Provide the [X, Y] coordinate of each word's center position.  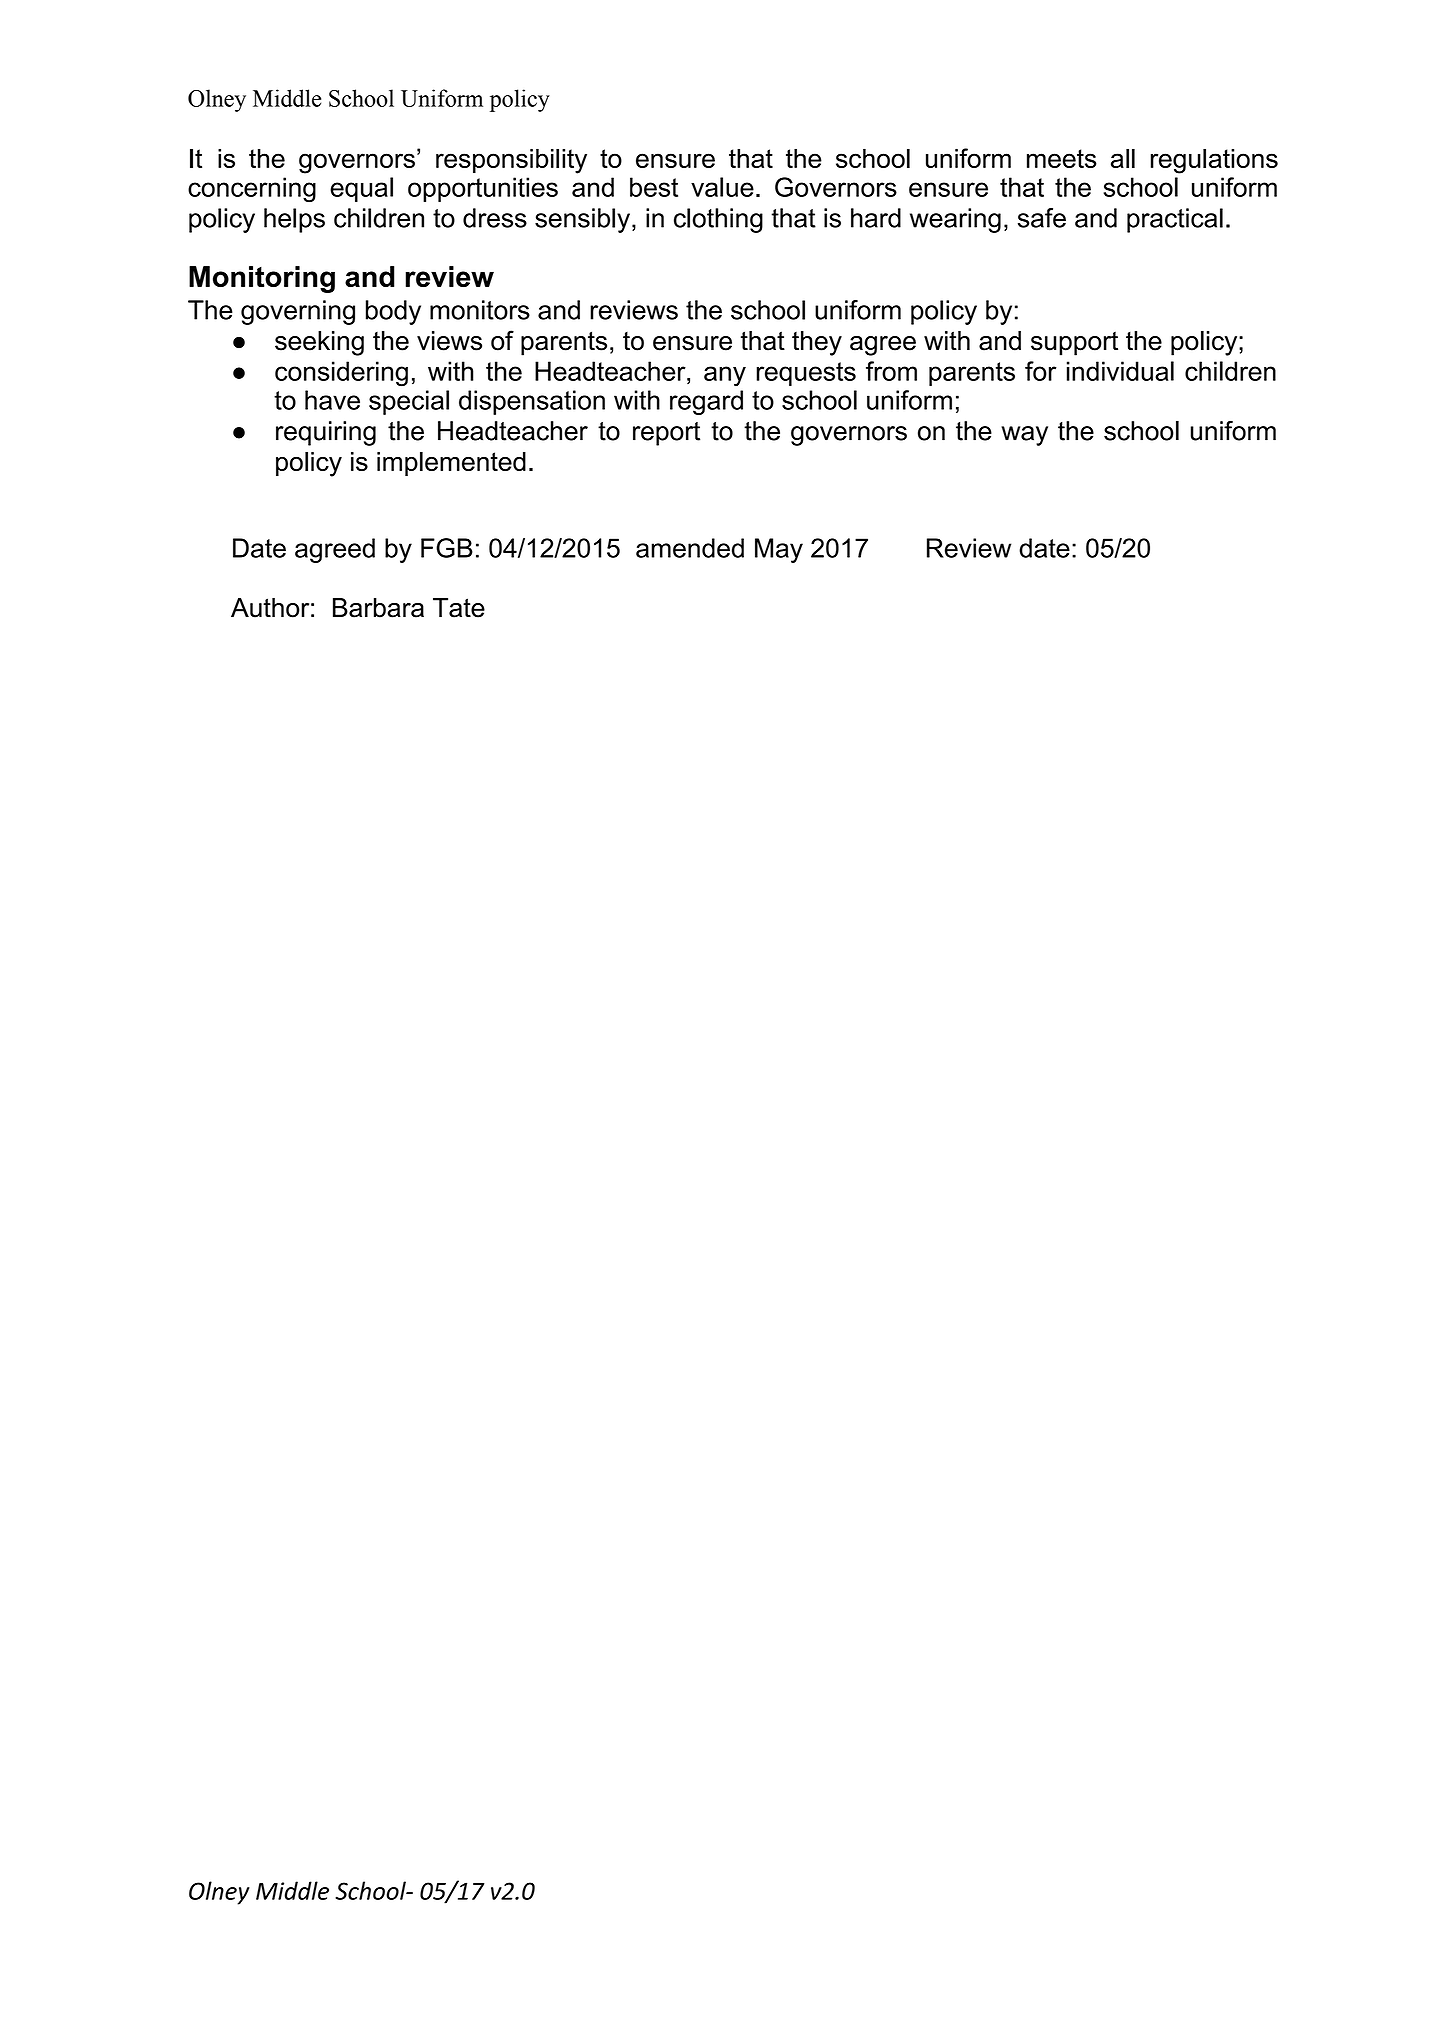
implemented [451, 464]
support [1074, 343]
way [1024, 436]
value [722, 187]
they [817, 343]
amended [690, 548]
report [666, 434]
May [779, 550]
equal [361, 189]
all [1123, 158]
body [393, 312]
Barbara [378, 608]
